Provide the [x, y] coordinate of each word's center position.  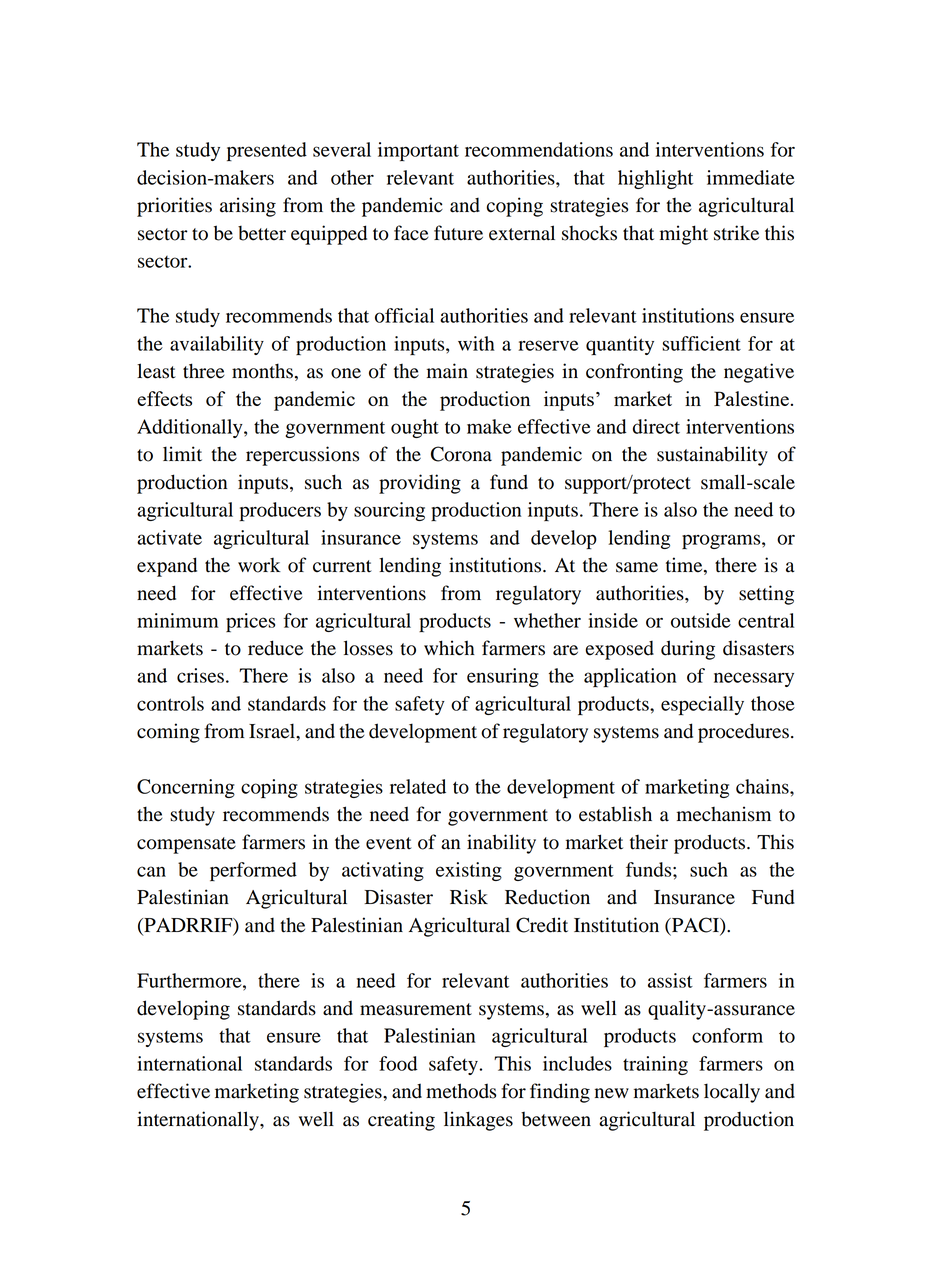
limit [182, 454]
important [418, 151]
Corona [461, 454]
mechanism [724, 814]
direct [656, 426]
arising [248, 207]
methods [461, 1091]
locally [732, 1093]
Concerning [186, 788]
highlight [655, 179]
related [418, 786]
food [398, 1063]
